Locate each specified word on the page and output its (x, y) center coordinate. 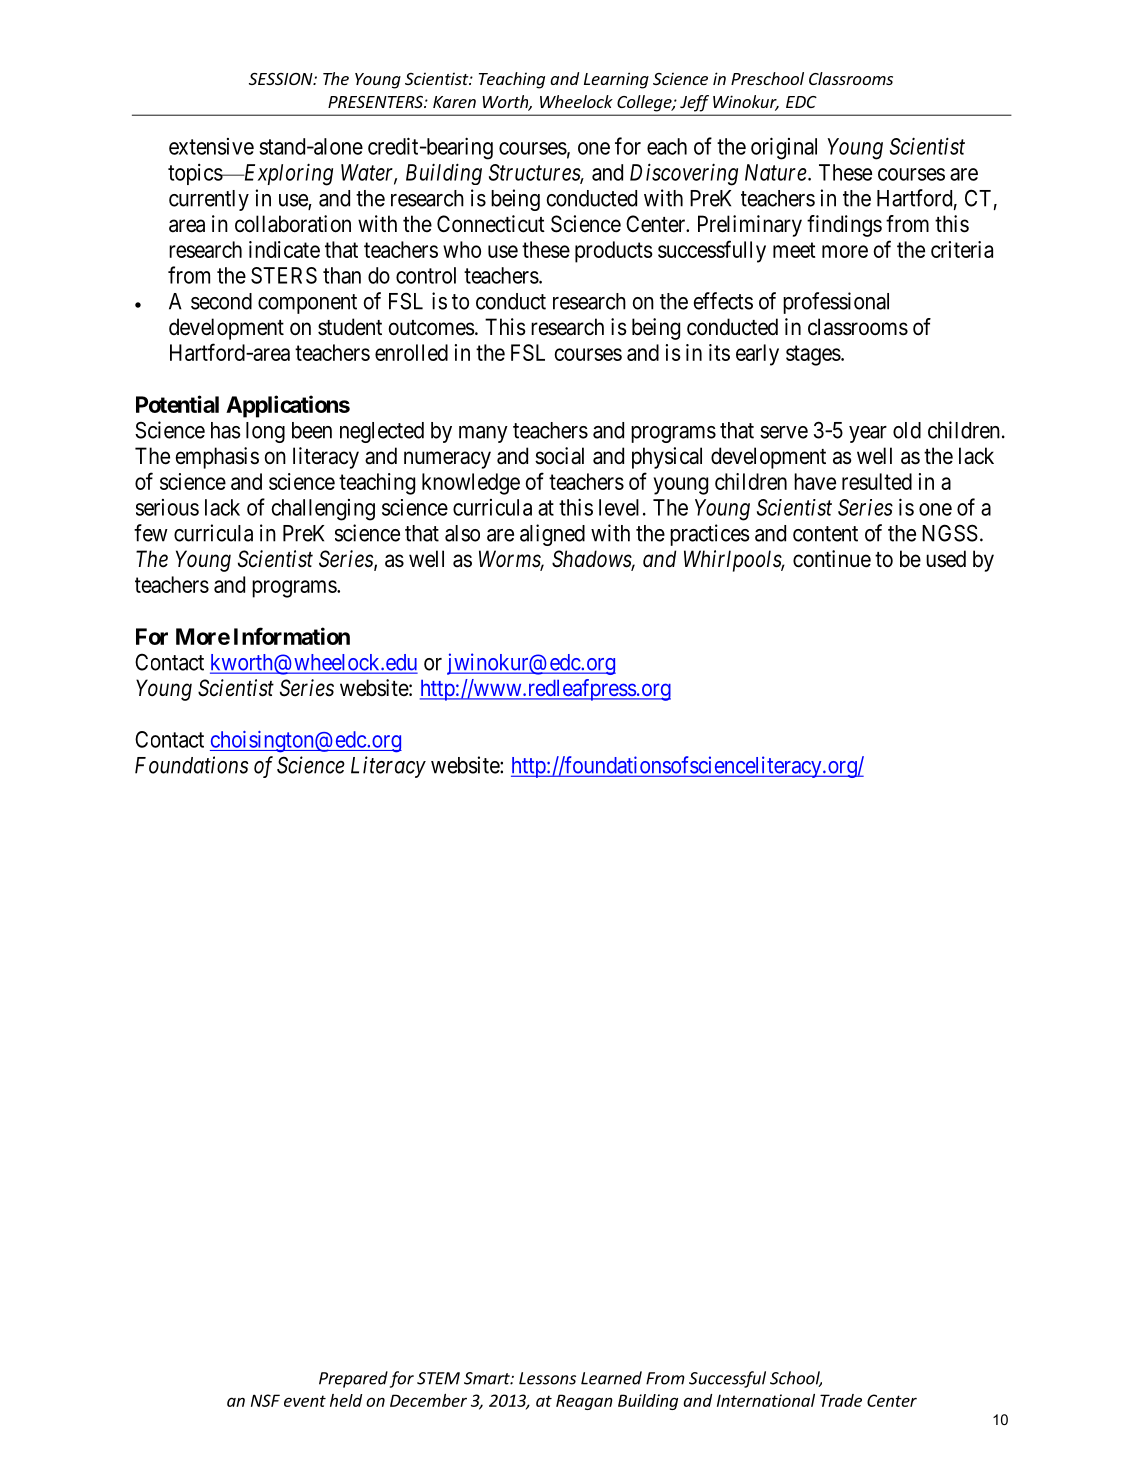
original (784, 148)
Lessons (547, 1378)
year (868, 434)
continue (832, 559)
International (766, 1400)
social (559, 456)
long (265, 432)
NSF (265, 1400)
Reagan (584, 1402)
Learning (616, 80)
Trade (841, 1400)
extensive (211, 146)
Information (292, 636)
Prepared (353, 1379)
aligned (552, 535)
